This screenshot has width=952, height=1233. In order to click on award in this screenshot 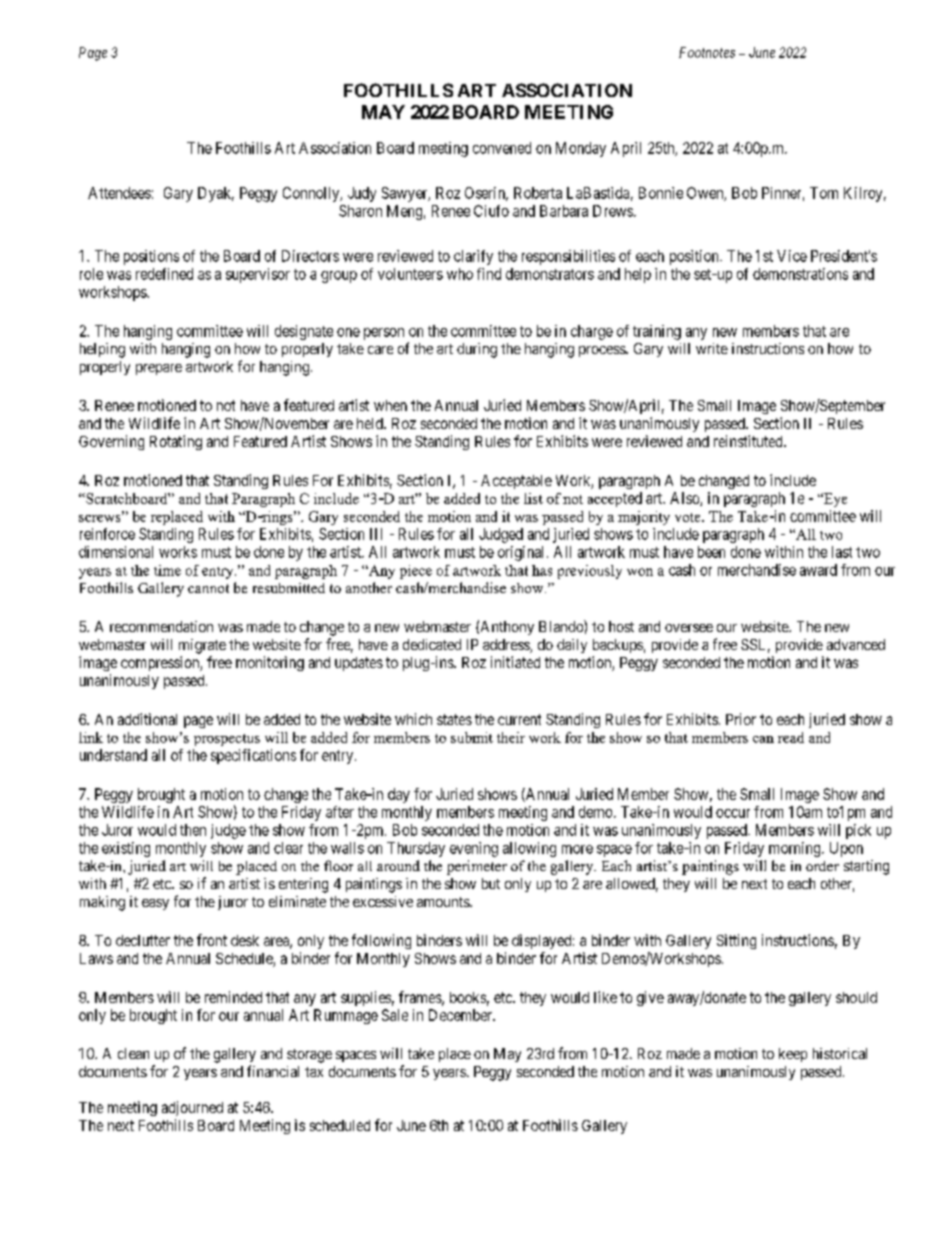, I will do `click(818, 570)`.
